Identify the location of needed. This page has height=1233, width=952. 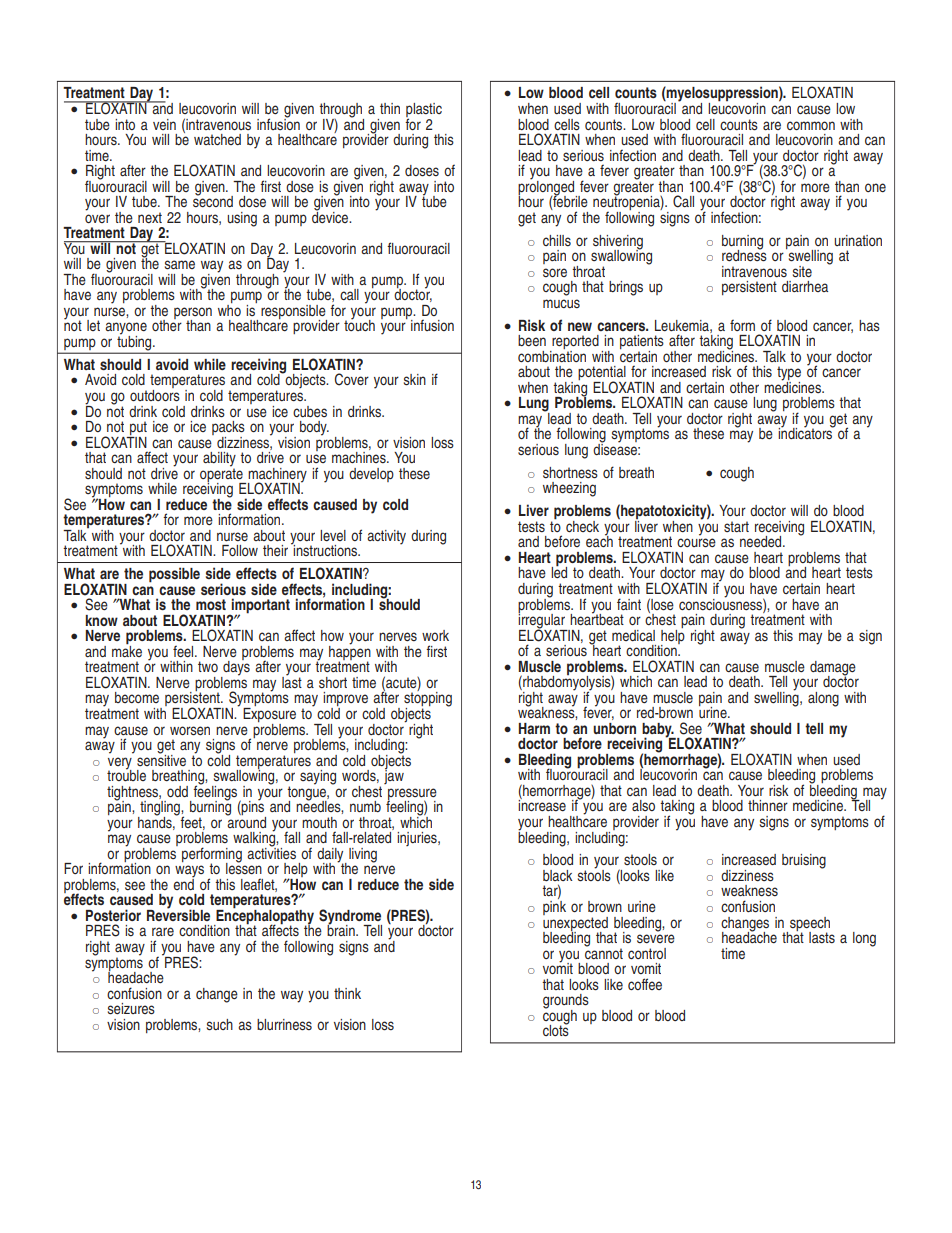
(762, 541).
